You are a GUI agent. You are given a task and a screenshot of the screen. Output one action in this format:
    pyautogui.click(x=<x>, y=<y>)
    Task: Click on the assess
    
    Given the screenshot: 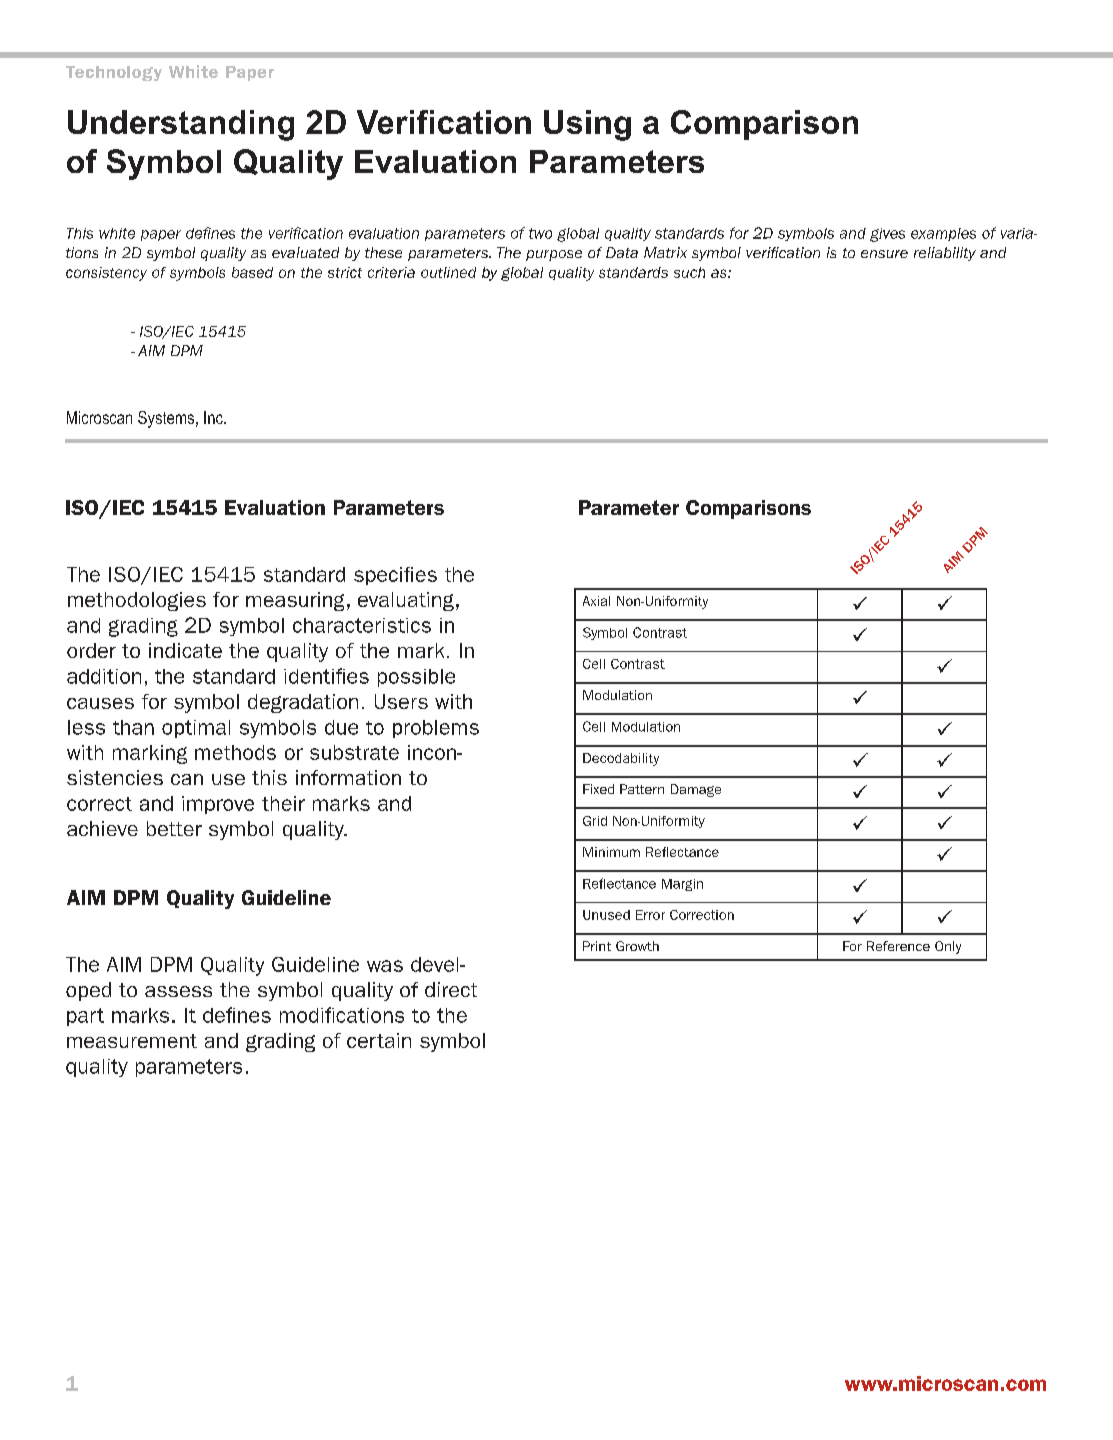 What is the action you would take?
    pyautogui.click(x=178, y=991)
